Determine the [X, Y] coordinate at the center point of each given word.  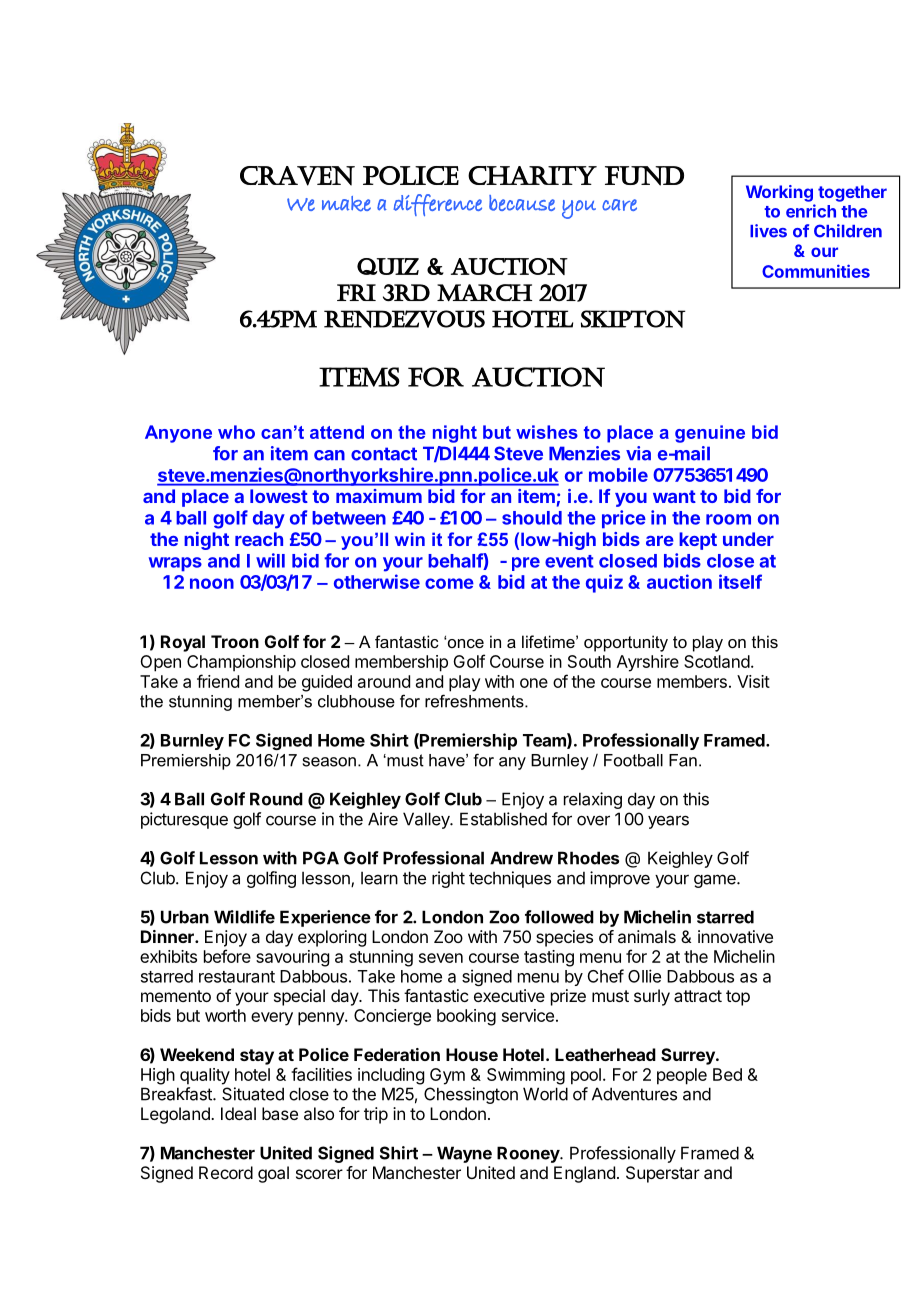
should [532, 518]
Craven [297, 176]
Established [503, 819]
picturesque [184, 820]
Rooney [529, 1154]
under [748, 539]
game [716, 881]
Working [779, 193]
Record [226, 1172]
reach [259, 539]
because [522, 203]
